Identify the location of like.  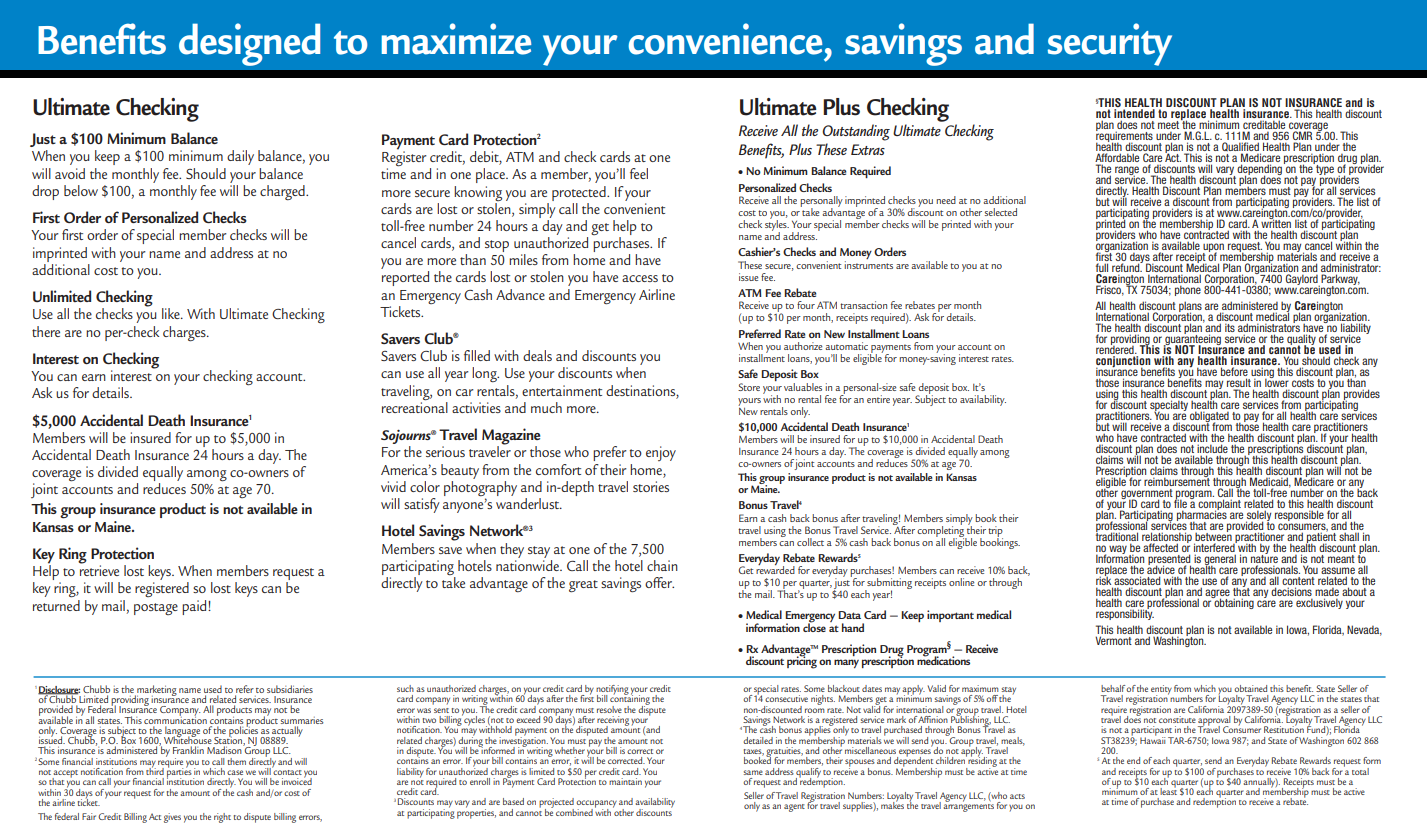
(172, 313).
